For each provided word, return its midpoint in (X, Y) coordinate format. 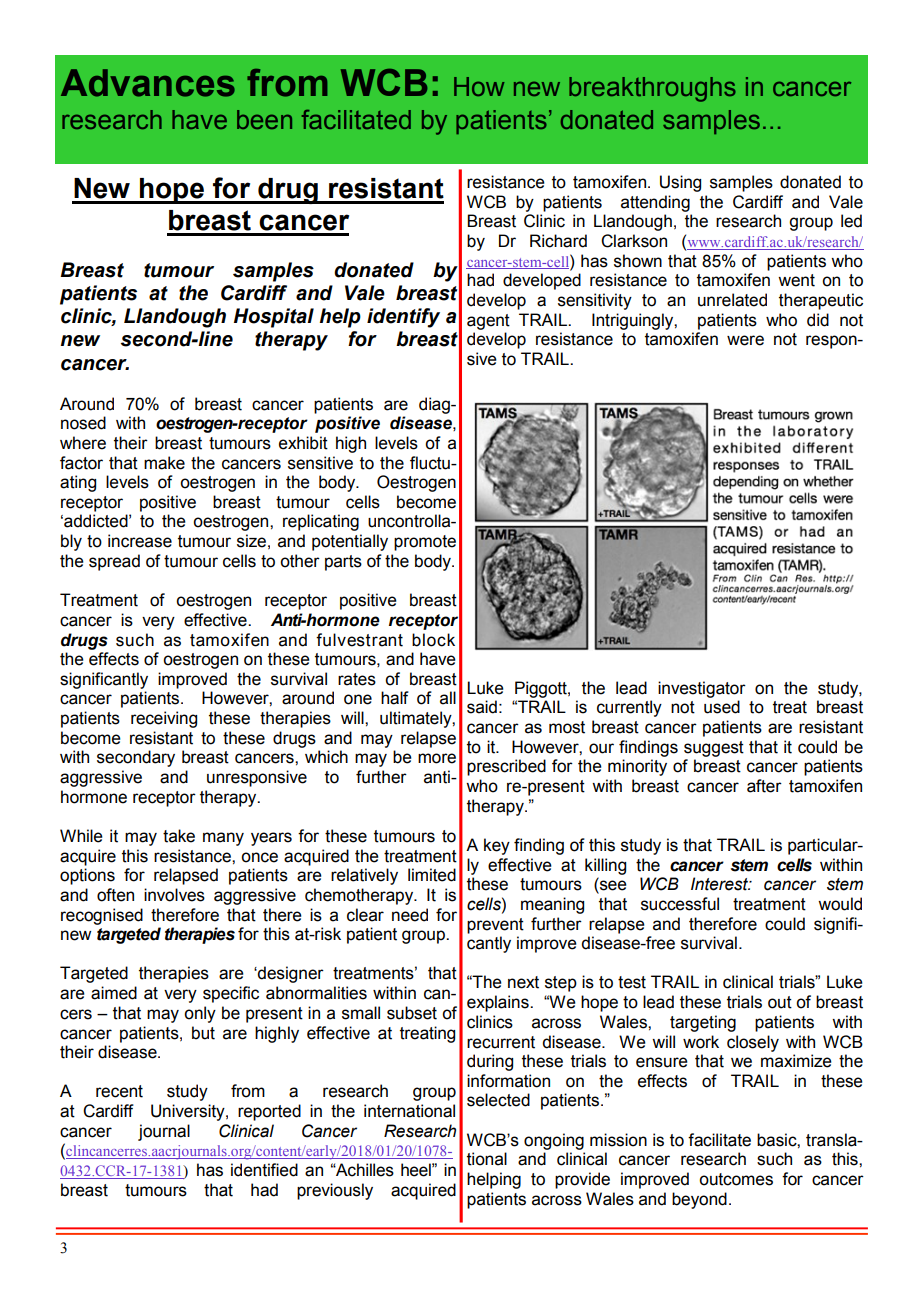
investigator (702, 689)
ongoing (554, 1141)
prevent (495, 926)
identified (264, 1170)
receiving (164, 719)
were (745, 340)
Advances (148, 83)
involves (174, 895)
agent (488, 322)
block (433, 640)
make (164, 463)
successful (680, 904)
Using (680, 183)
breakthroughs (652, 89)
